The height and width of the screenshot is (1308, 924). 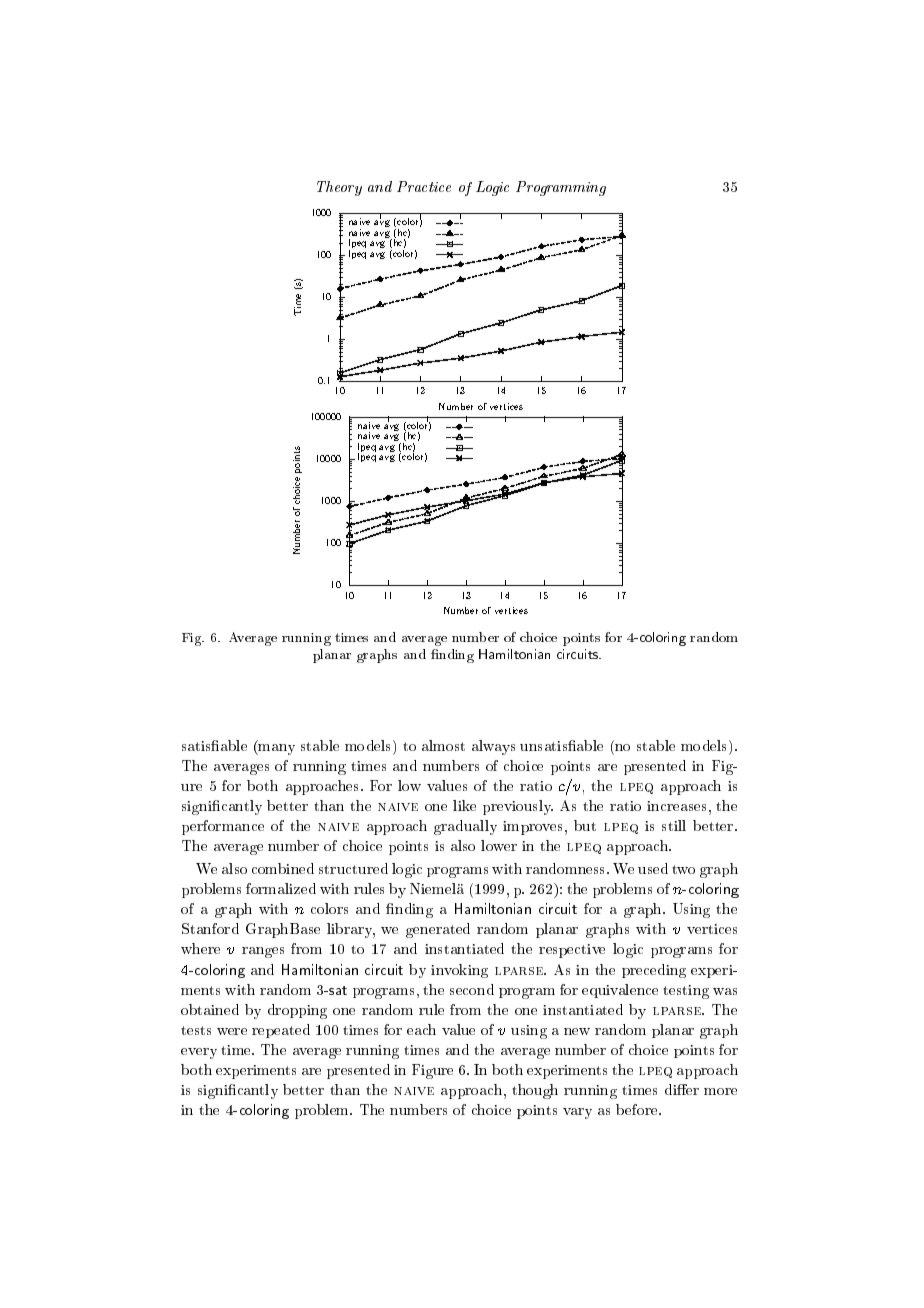 I want to click on always, so click(x=493, y=747).
